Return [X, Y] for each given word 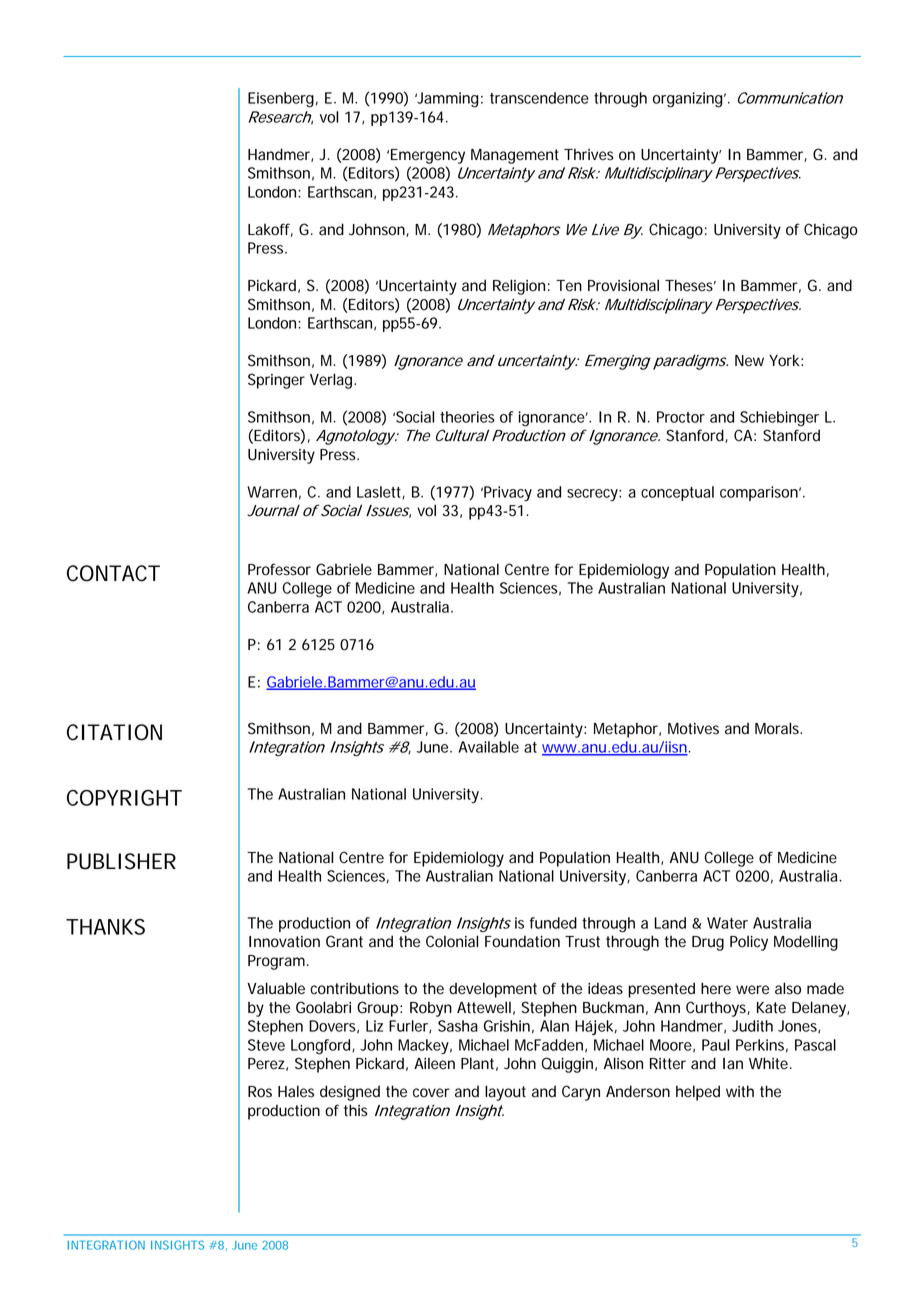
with [740, 1091]
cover [431, 1093]
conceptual [677, 493]
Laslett [381, 493]
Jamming [447, 100]
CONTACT [113, 573]
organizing [689, 100]
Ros [260, 1092]
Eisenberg [281, 100]
